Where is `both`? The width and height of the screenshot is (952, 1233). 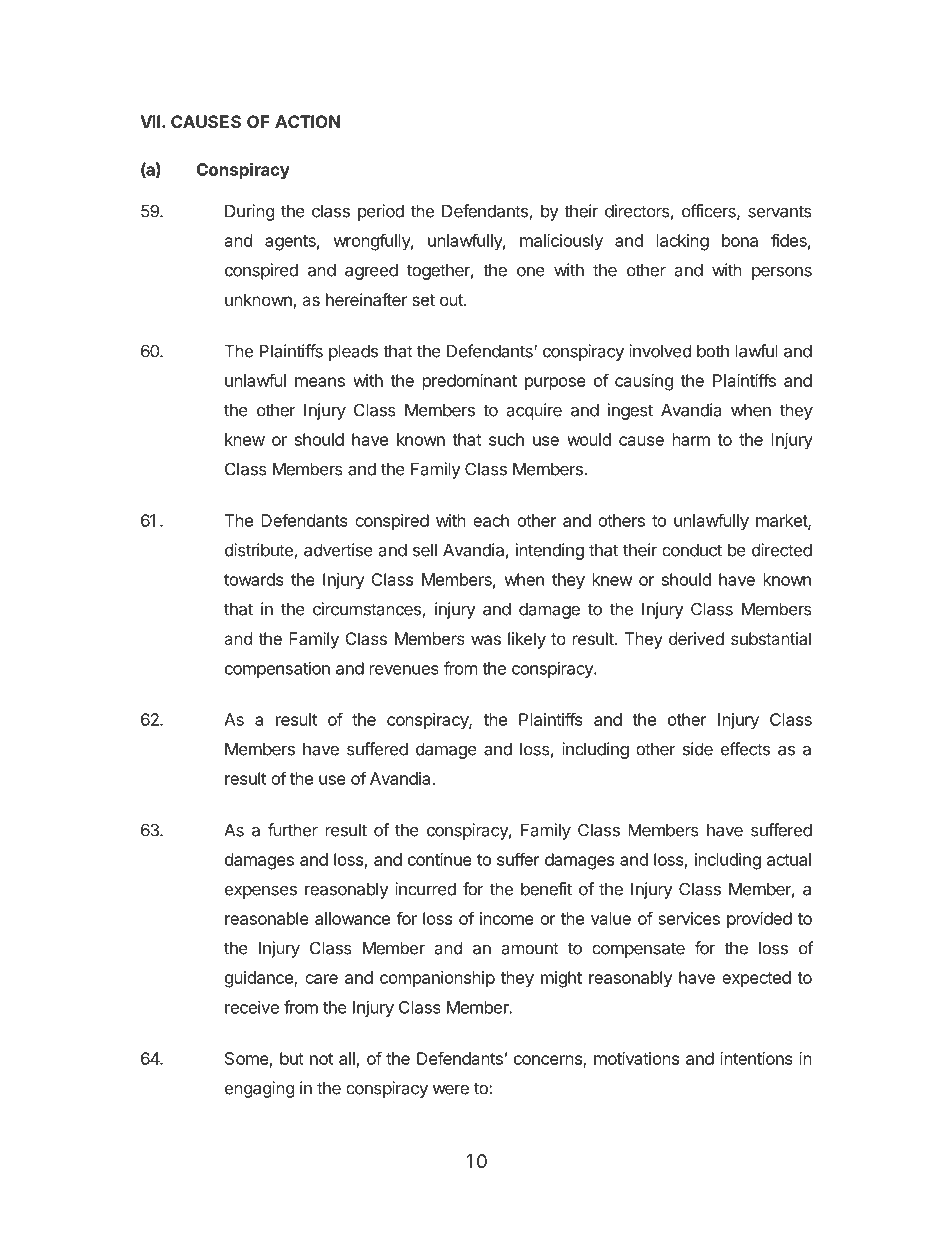 both is located at coordinates (713, 351).
